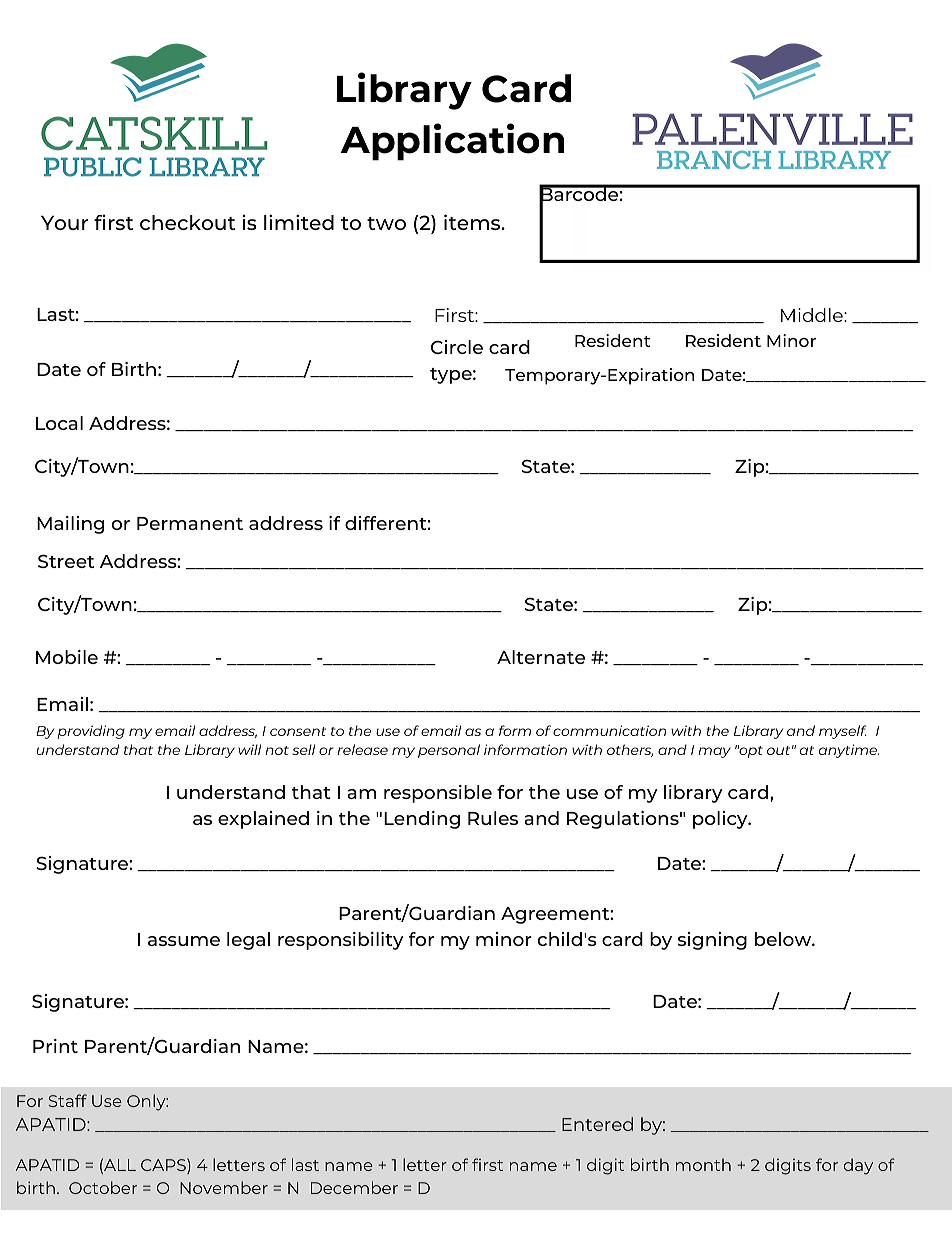  Describe the element at coordinates (187, 222) in the screenshot. I see `checkout` at that location.
